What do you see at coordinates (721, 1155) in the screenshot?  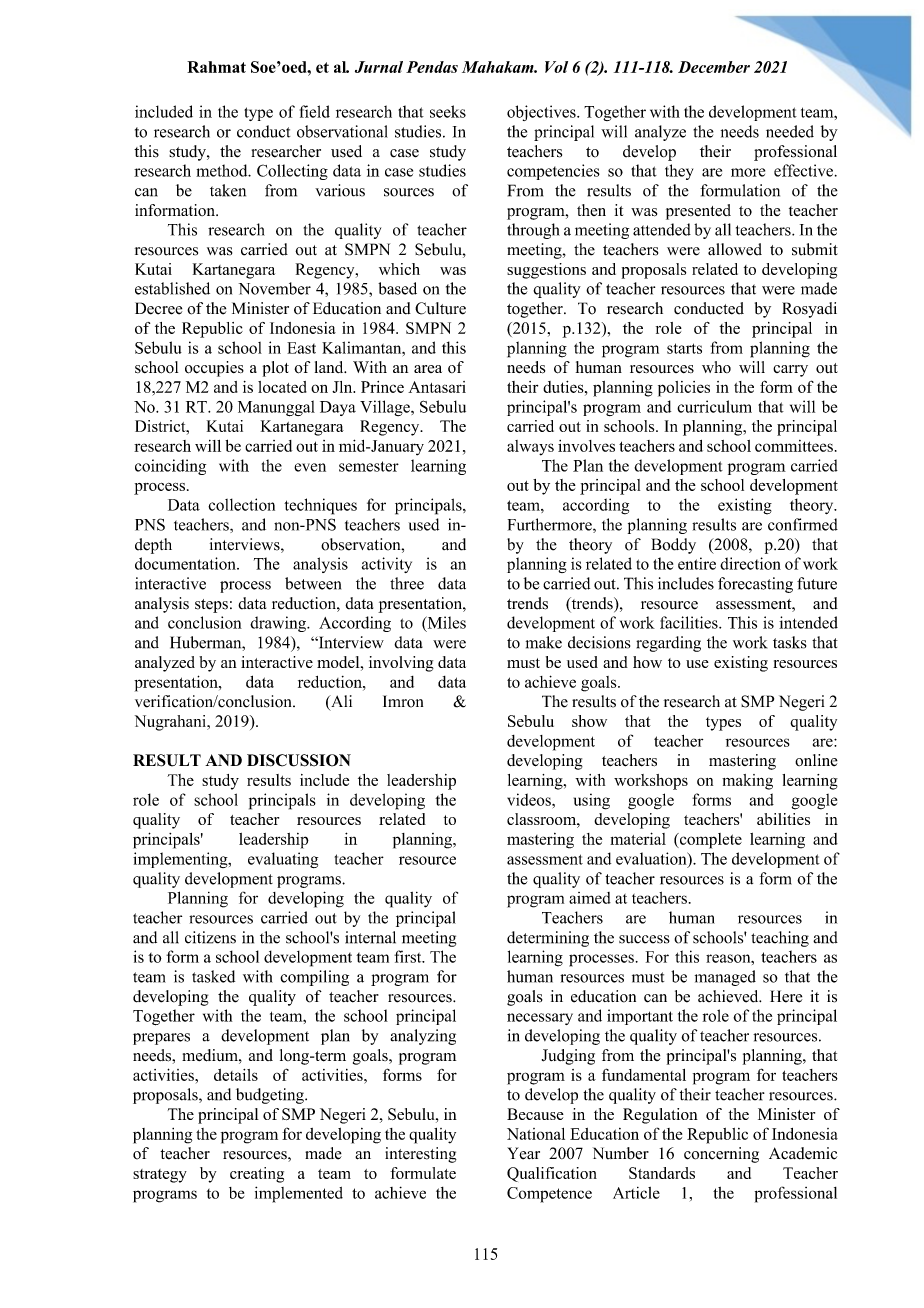 I see `concerning` at bounding box center [721, 1155].
